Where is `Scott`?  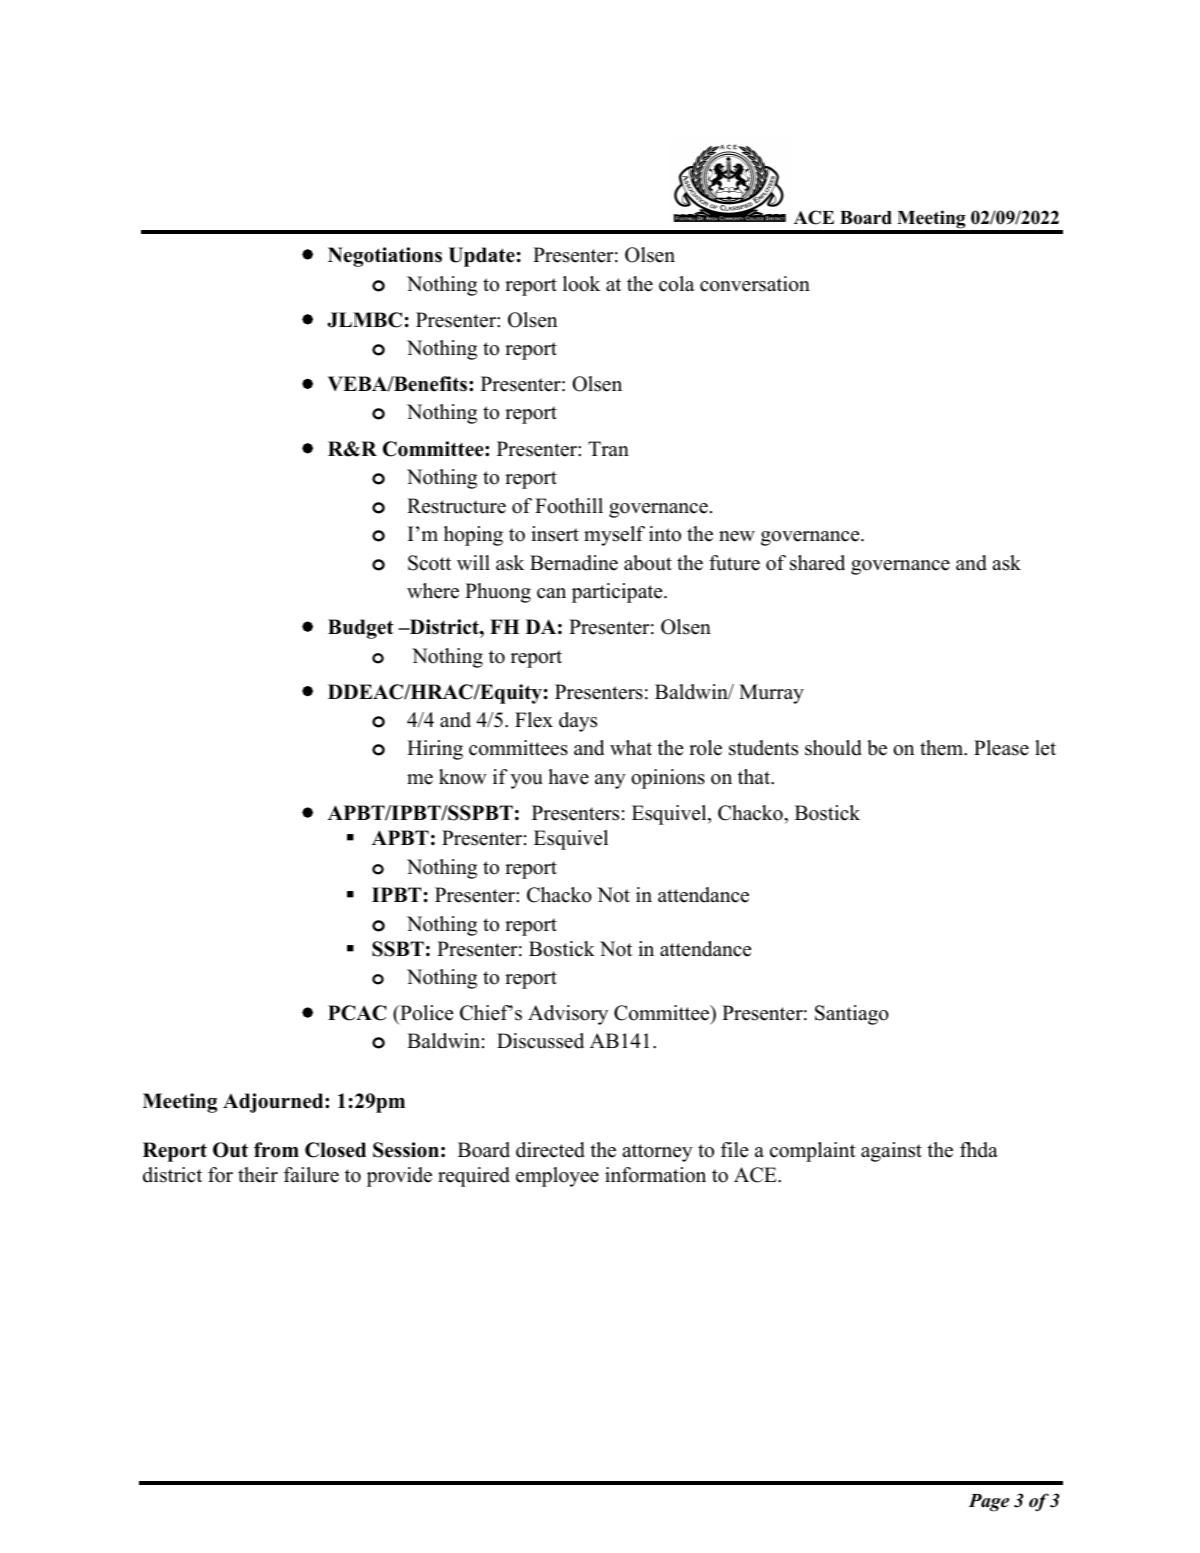 Scott is located at coordinates (429, 563).
